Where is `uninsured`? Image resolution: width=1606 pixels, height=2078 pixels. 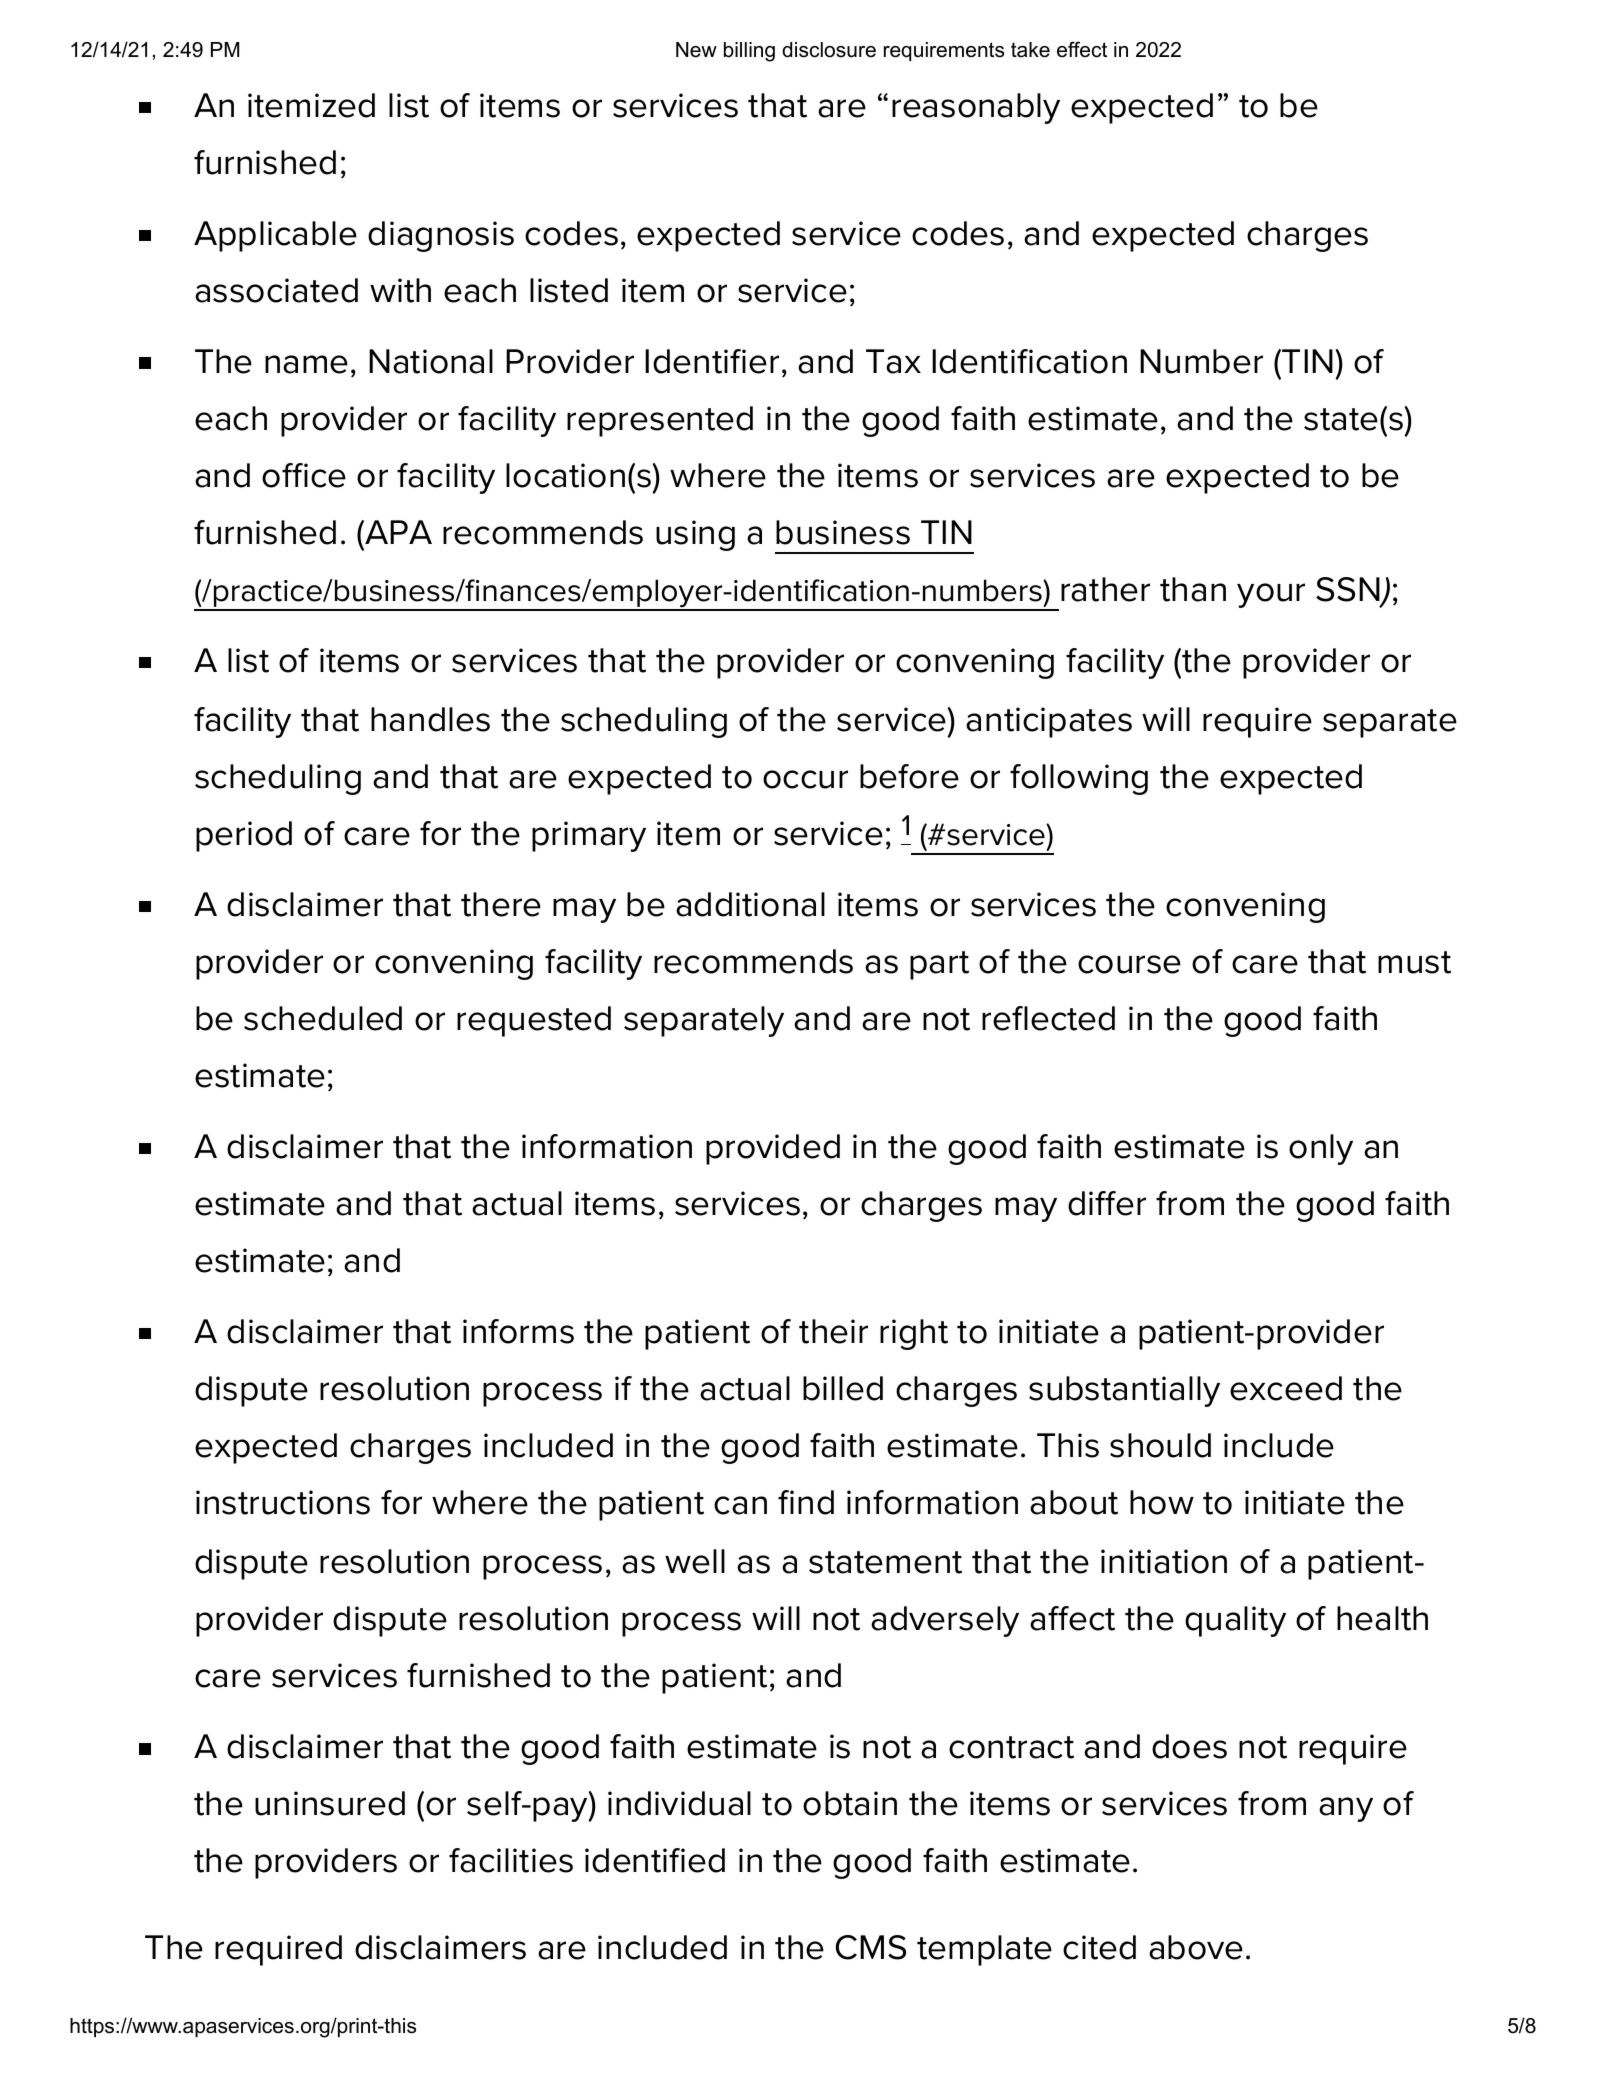
uninsured is located at coordinates (330, 1803).
